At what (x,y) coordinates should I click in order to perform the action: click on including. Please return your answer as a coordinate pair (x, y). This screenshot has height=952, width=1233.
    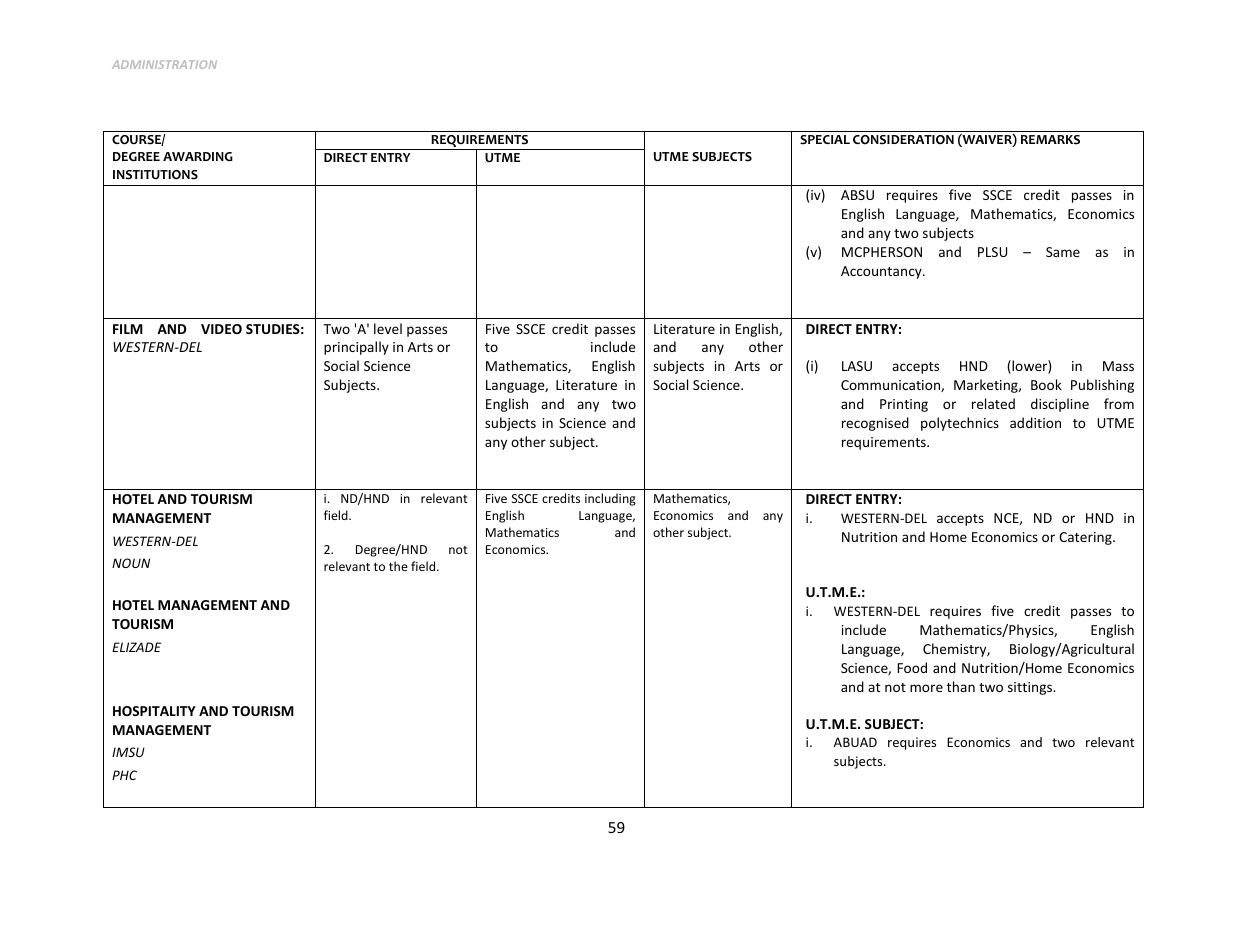
    Looking at the image, I should click on (610, 499).
